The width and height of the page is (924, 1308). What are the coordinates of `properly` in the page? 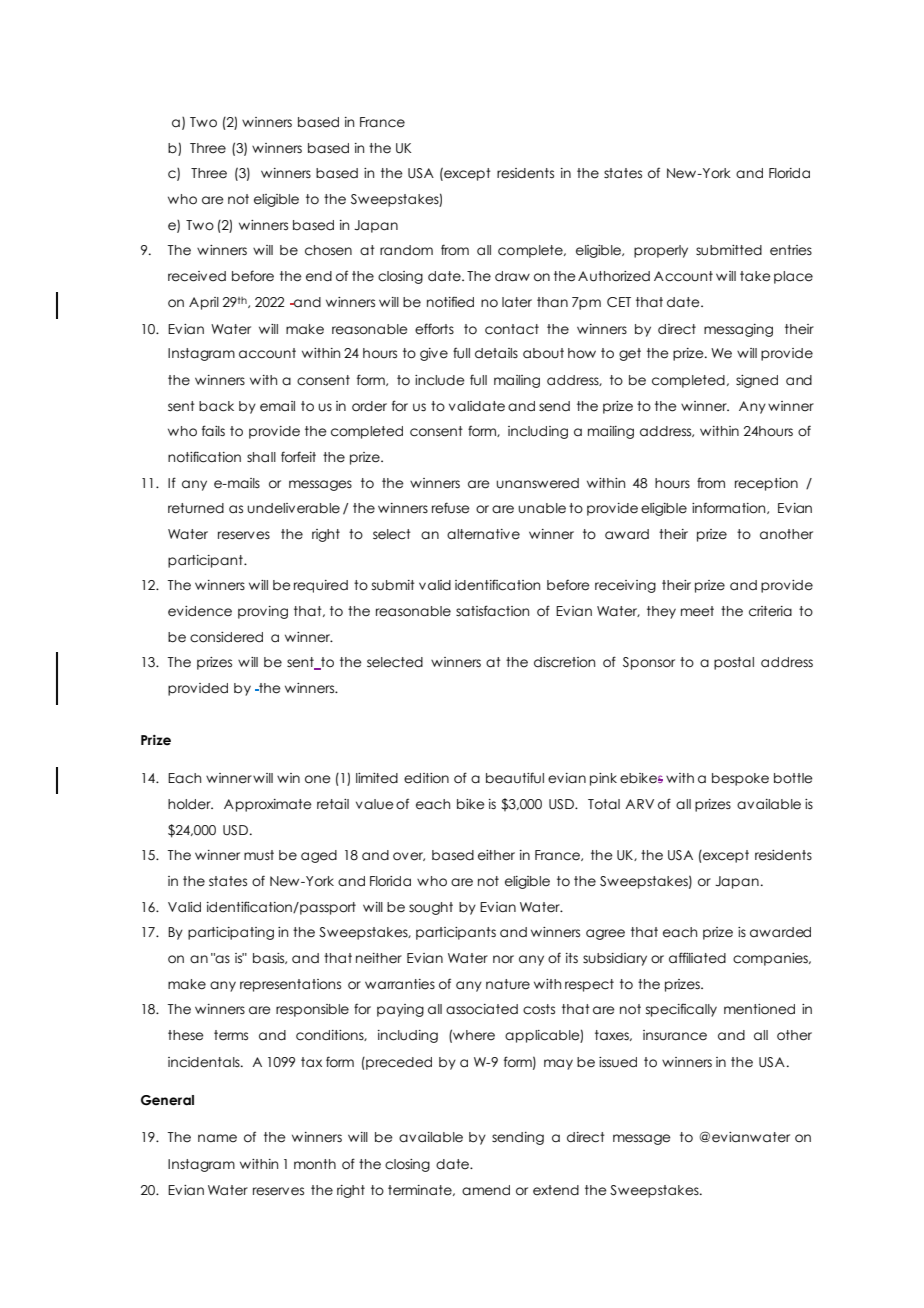 It's located at (661, 251).
